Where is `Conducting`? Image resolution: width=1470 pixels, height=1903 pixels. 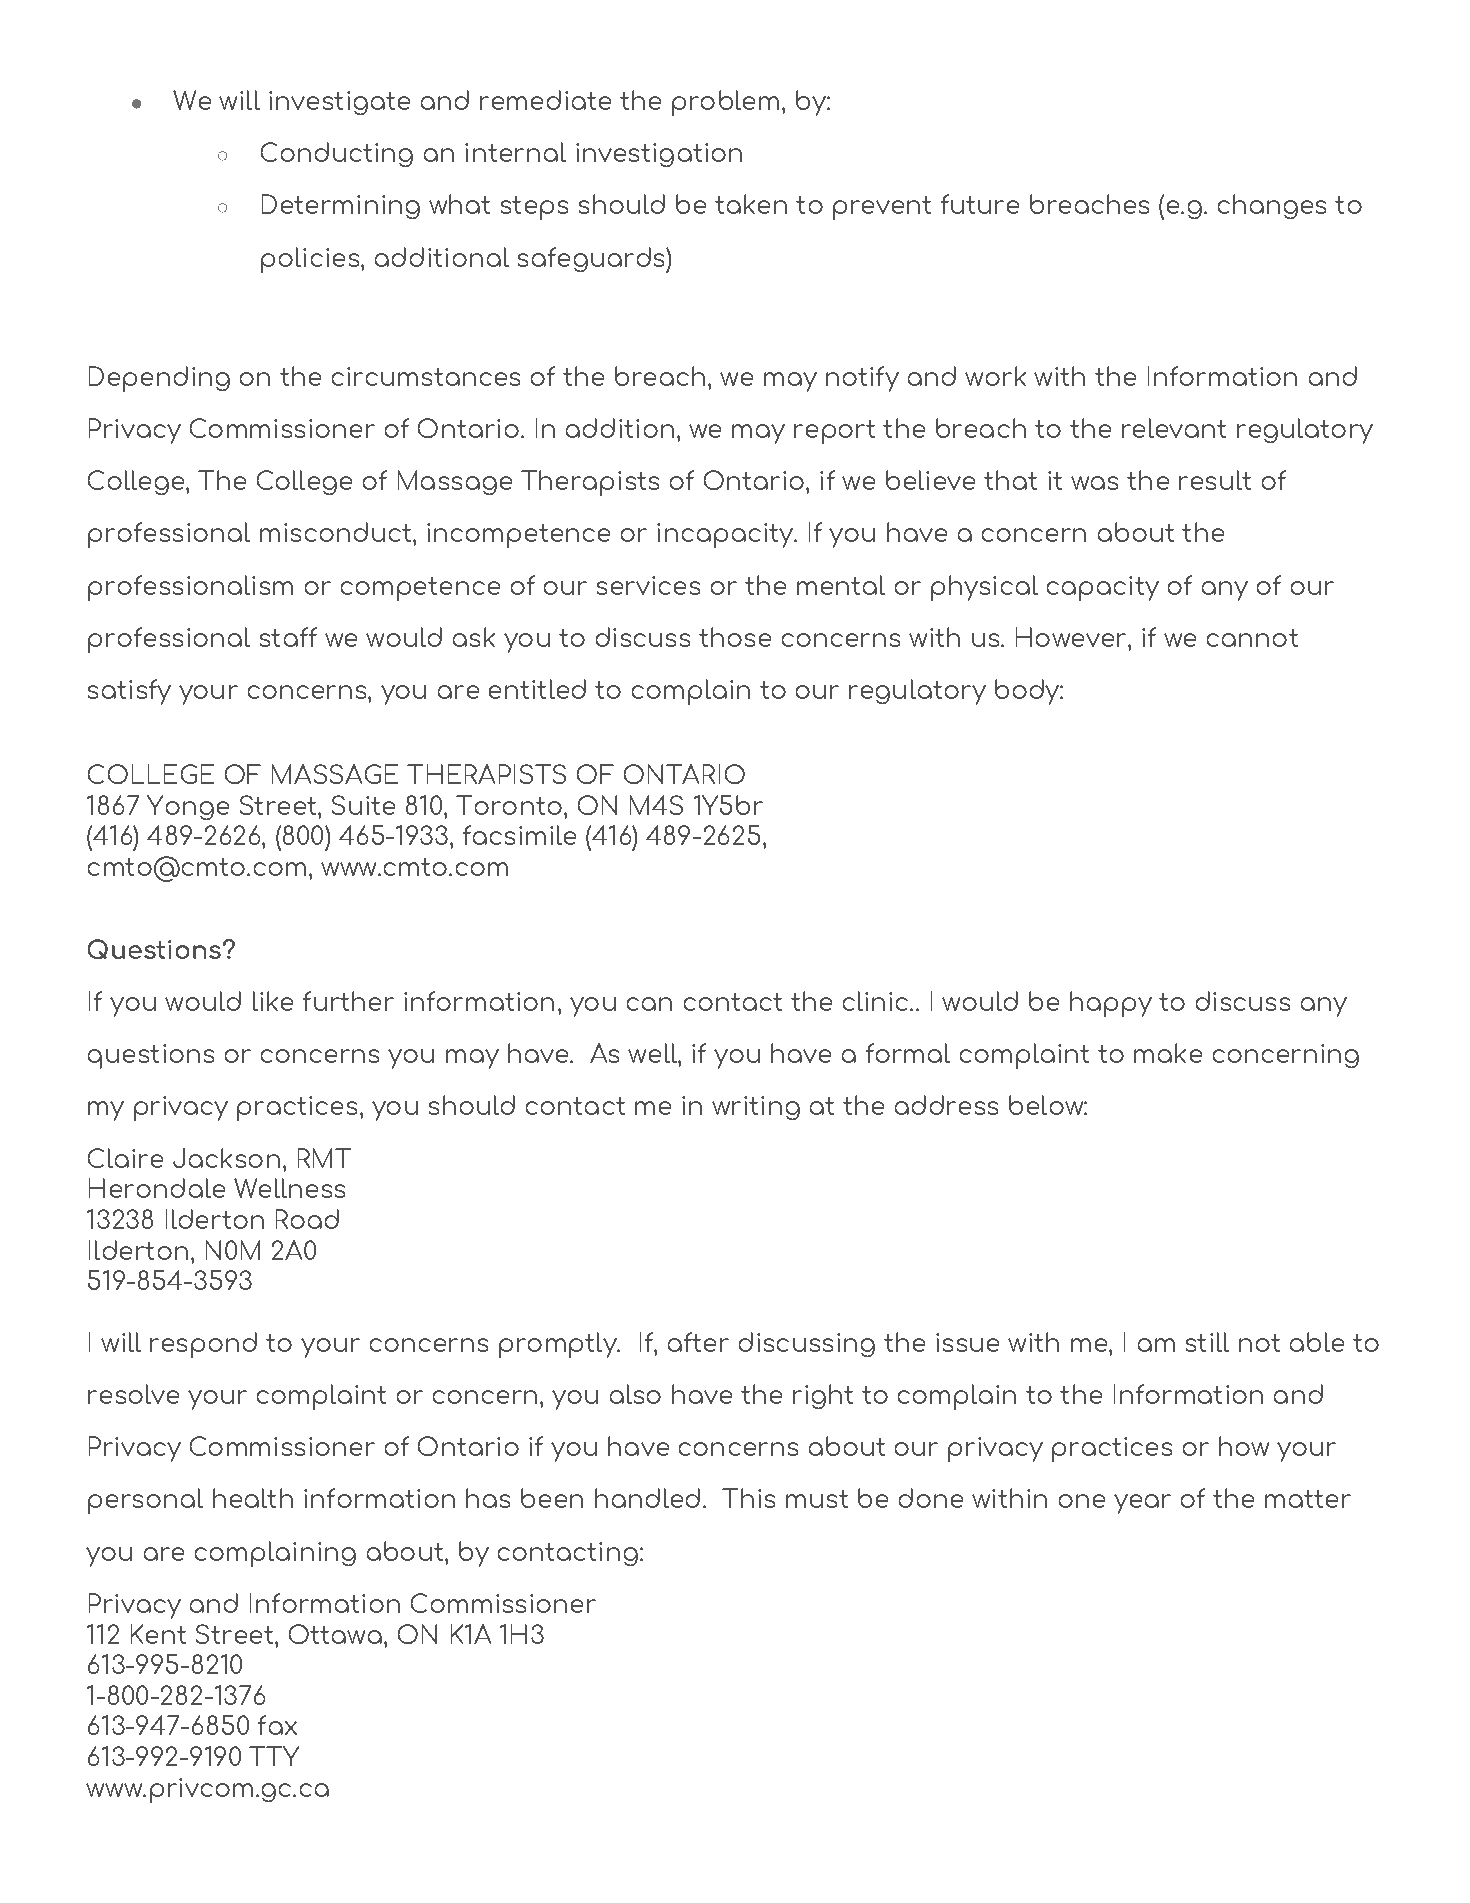
Conducting is located at coordinates (337, 154).
